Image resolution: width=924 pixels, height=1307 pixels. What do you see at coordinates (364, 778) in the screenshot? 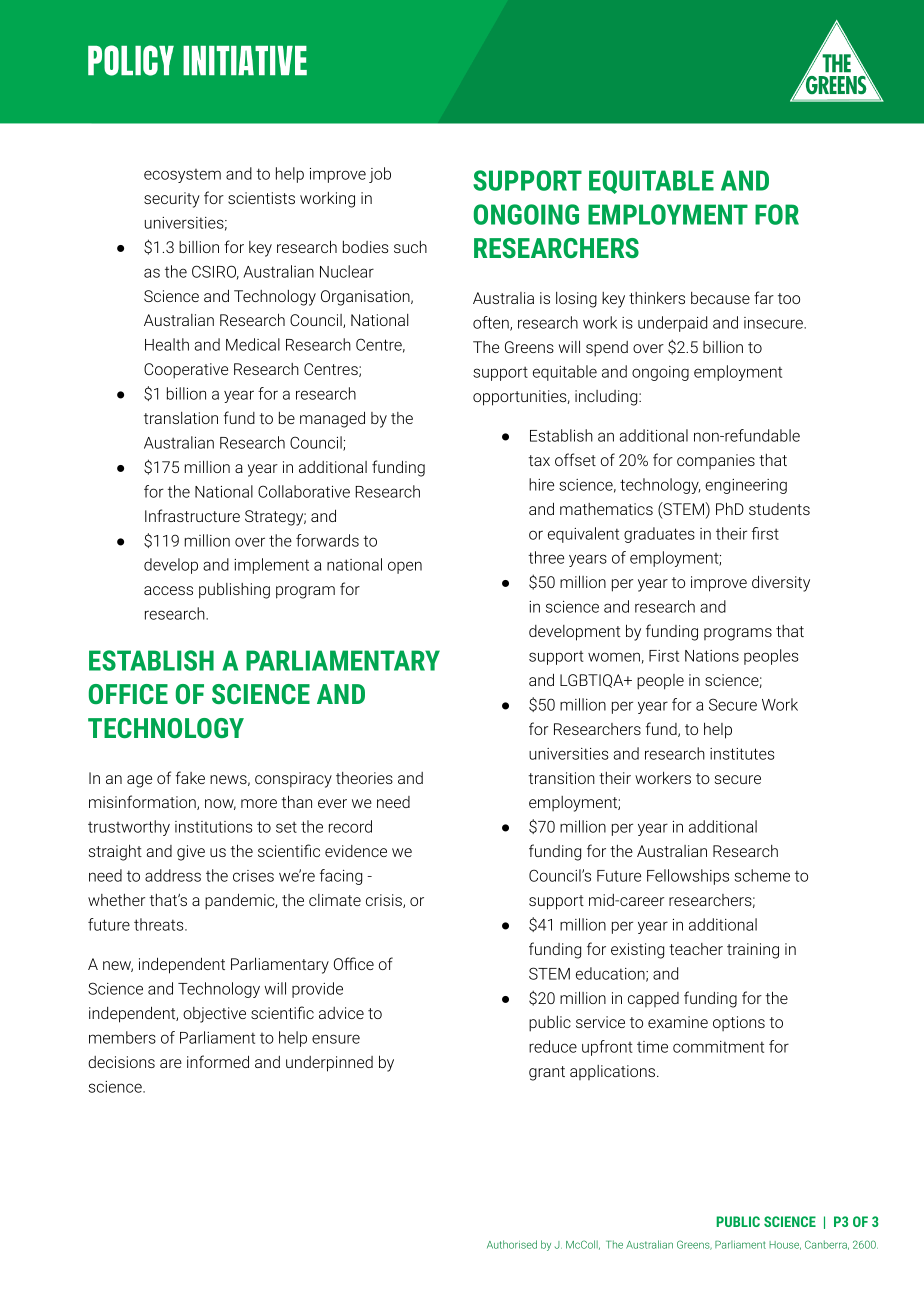
I see `theories` at bounding box center [364, 778].
